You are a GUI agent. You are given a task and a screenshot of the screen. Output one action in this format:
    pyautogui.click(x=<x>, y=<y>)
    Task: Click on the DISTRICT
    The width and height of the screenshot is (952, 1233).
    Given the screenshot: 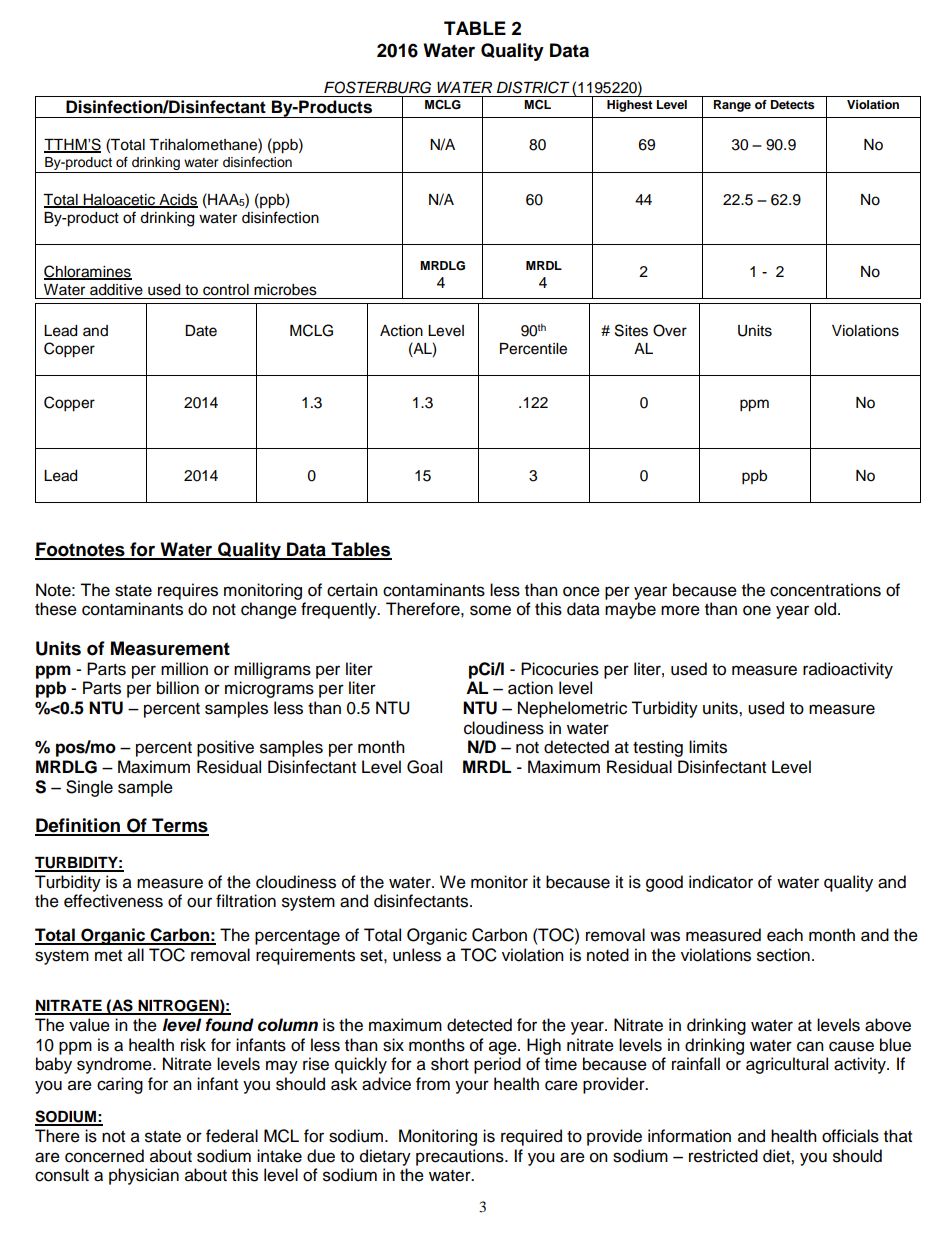 What is the action you would take?
    pyautogui.click(x=533, y=87)
